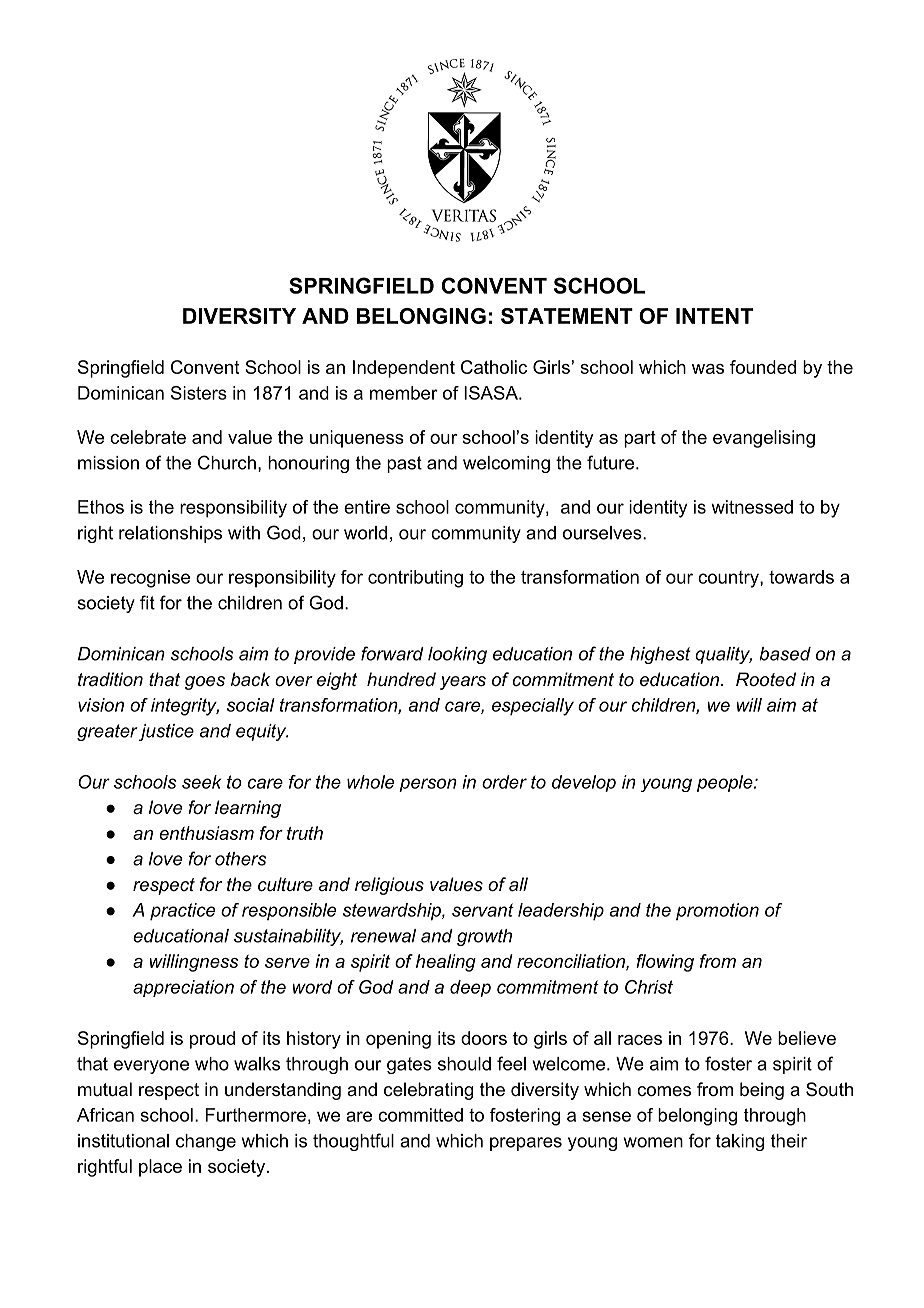 The height and width of the screenshot is (1308, 924). Describe the element at coordinates (199, 393) in the screenshot. I see `Sisters` at that location.
